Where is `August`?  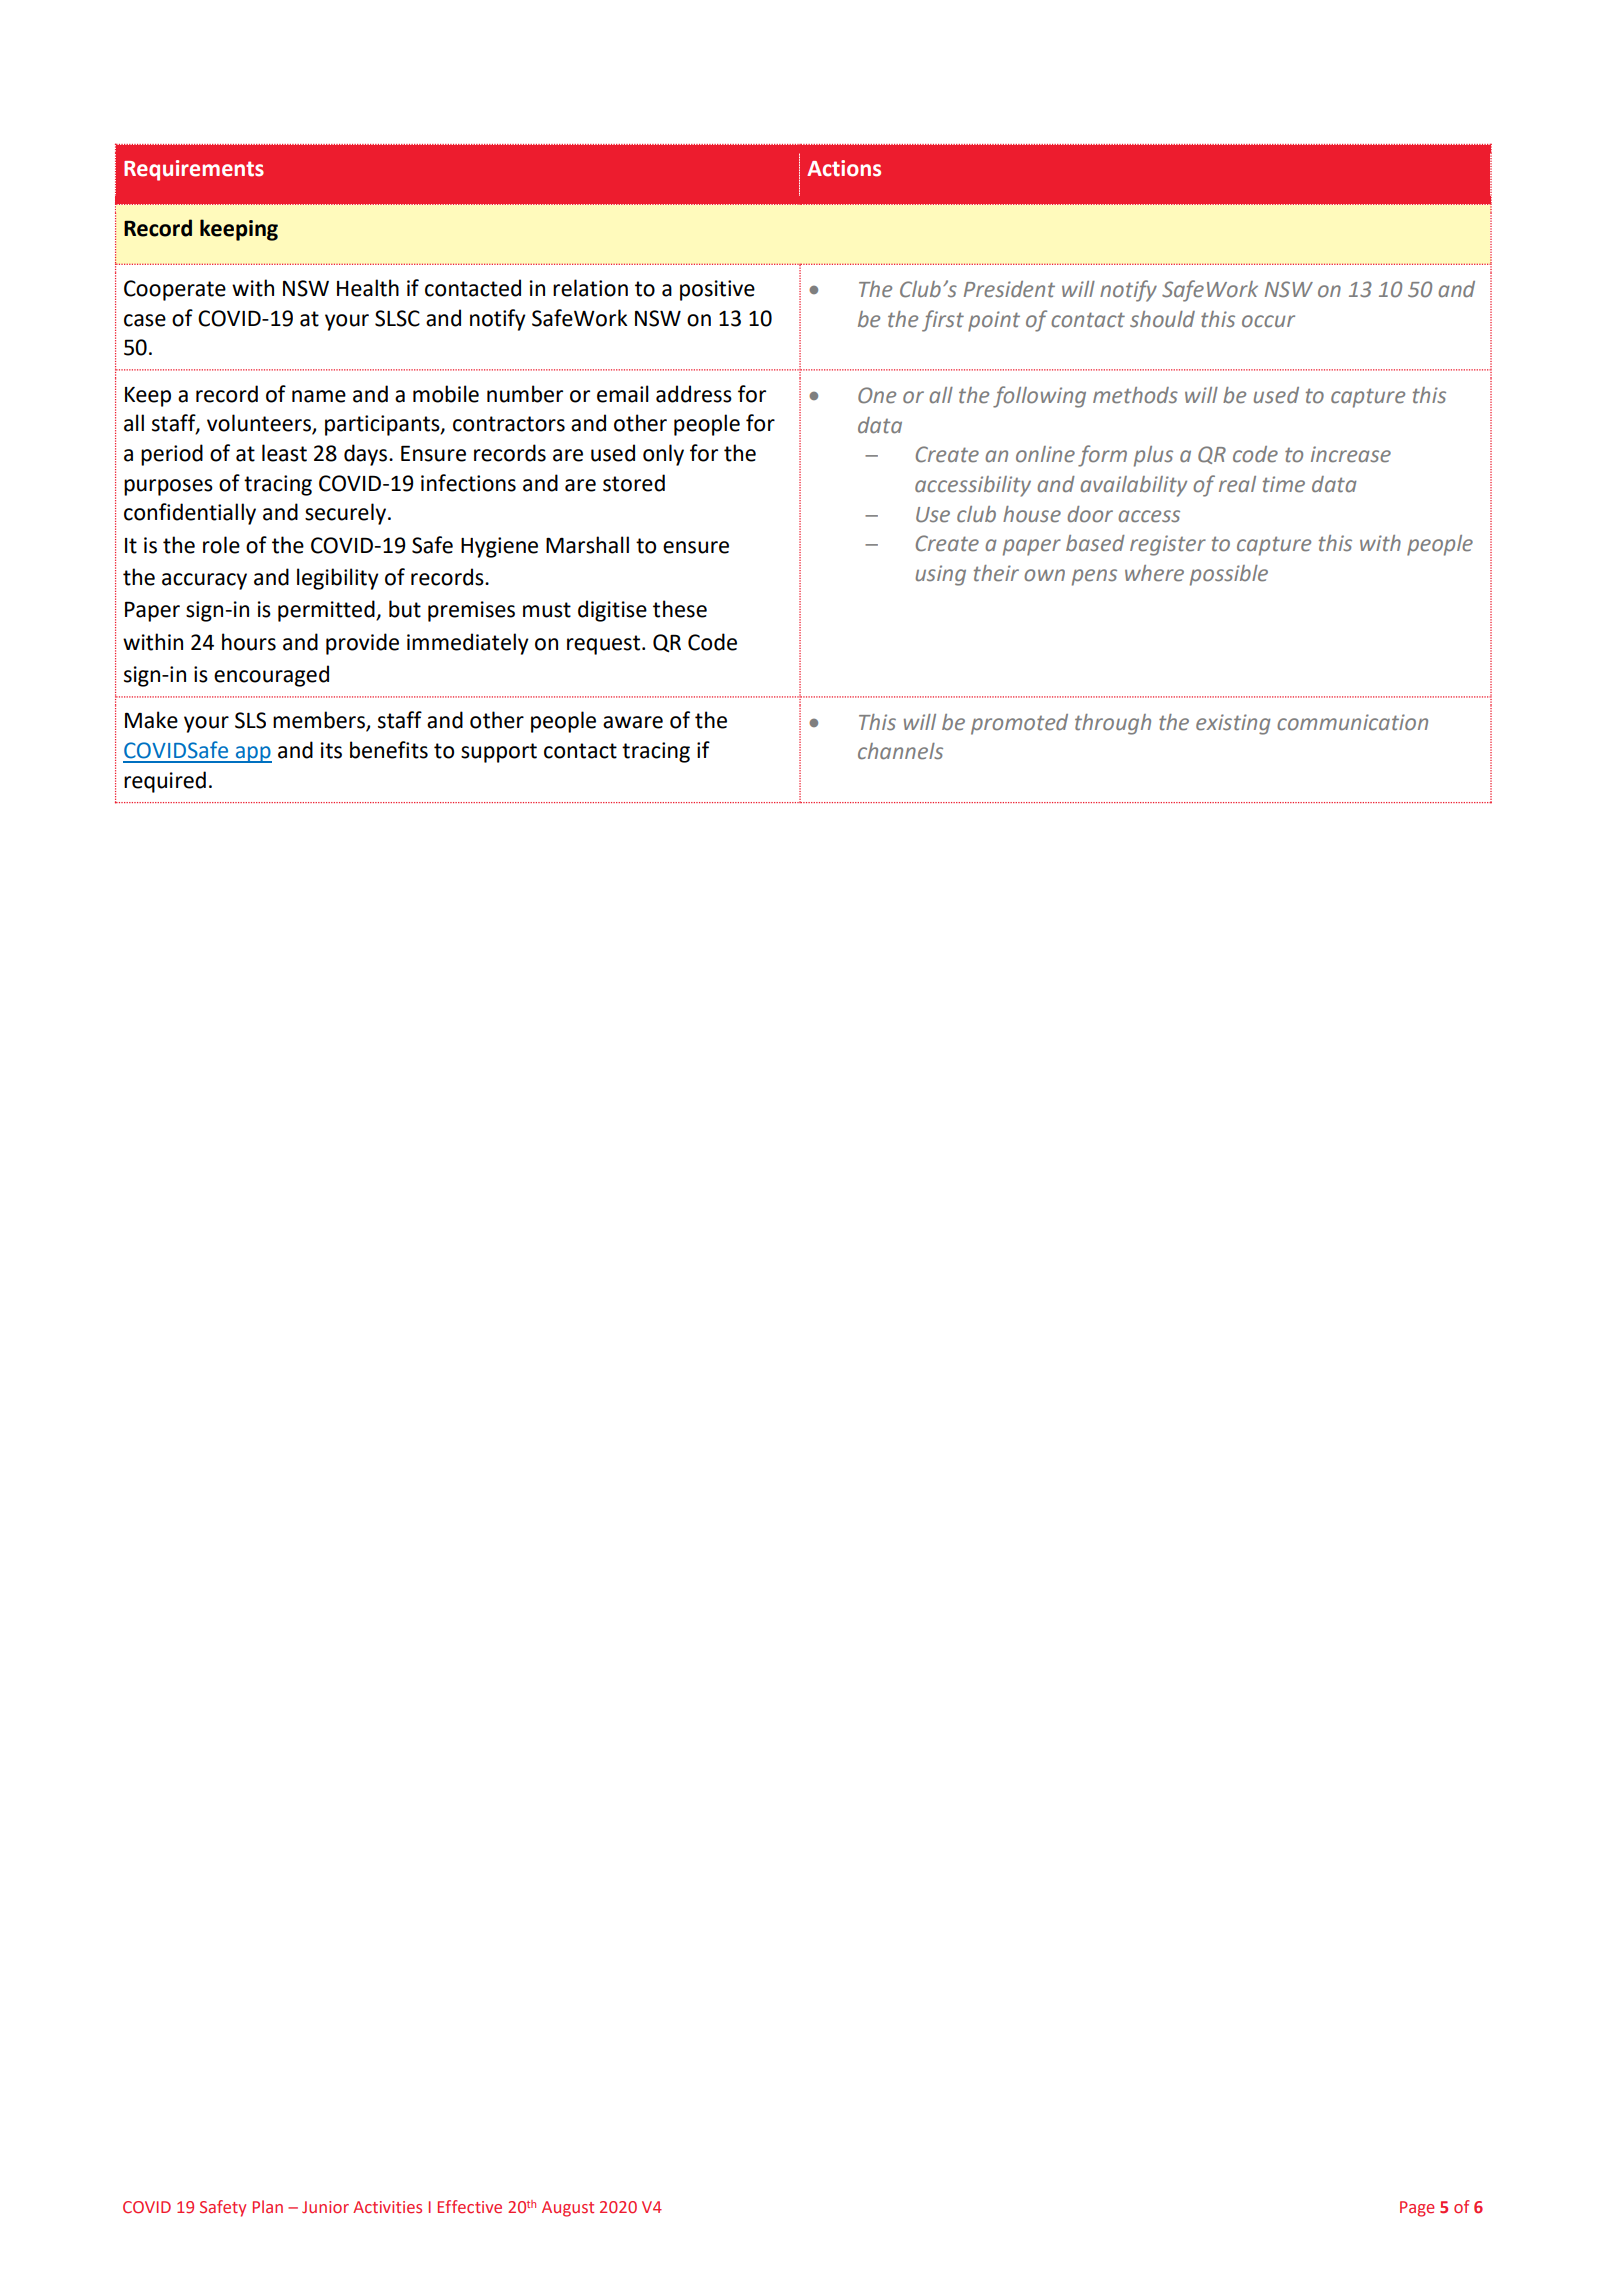 August is located at coordinates (568, 2209).
